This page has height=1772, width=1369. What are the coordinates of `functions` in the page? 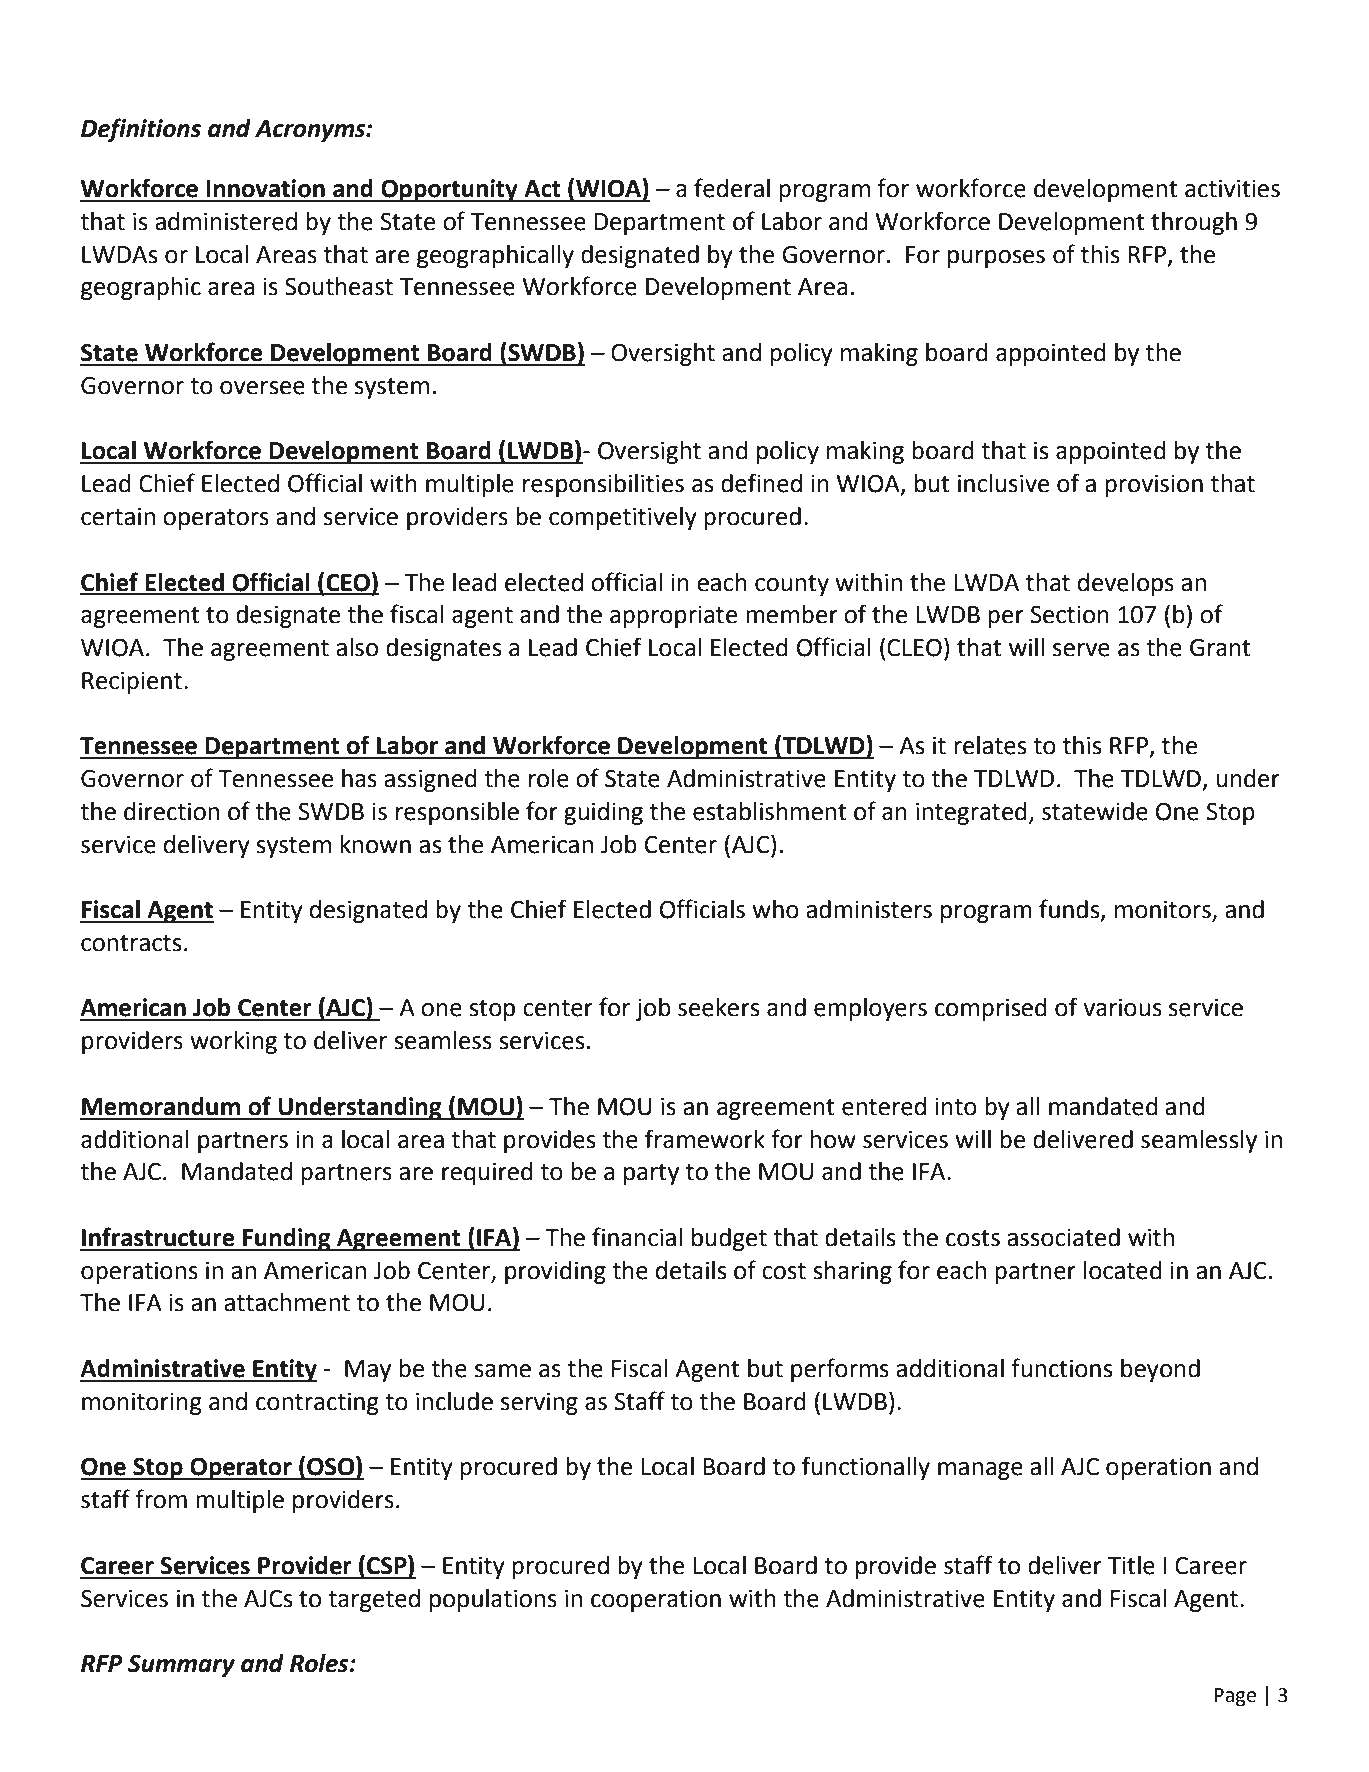 It's located at (1061, 1368).
